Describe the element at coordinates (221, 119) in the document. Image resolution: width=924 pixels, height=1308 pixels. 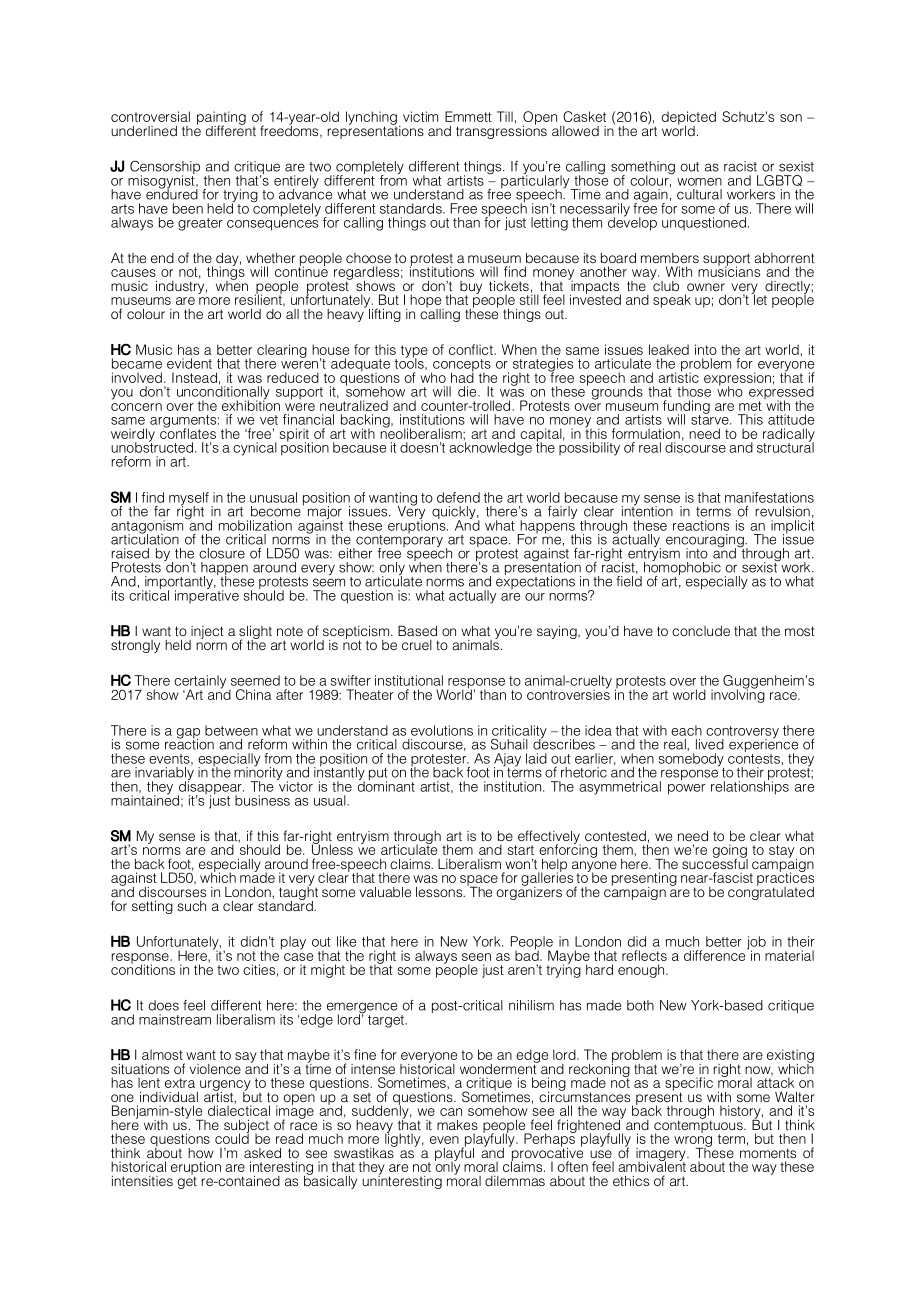
I see `painting` at that location.
